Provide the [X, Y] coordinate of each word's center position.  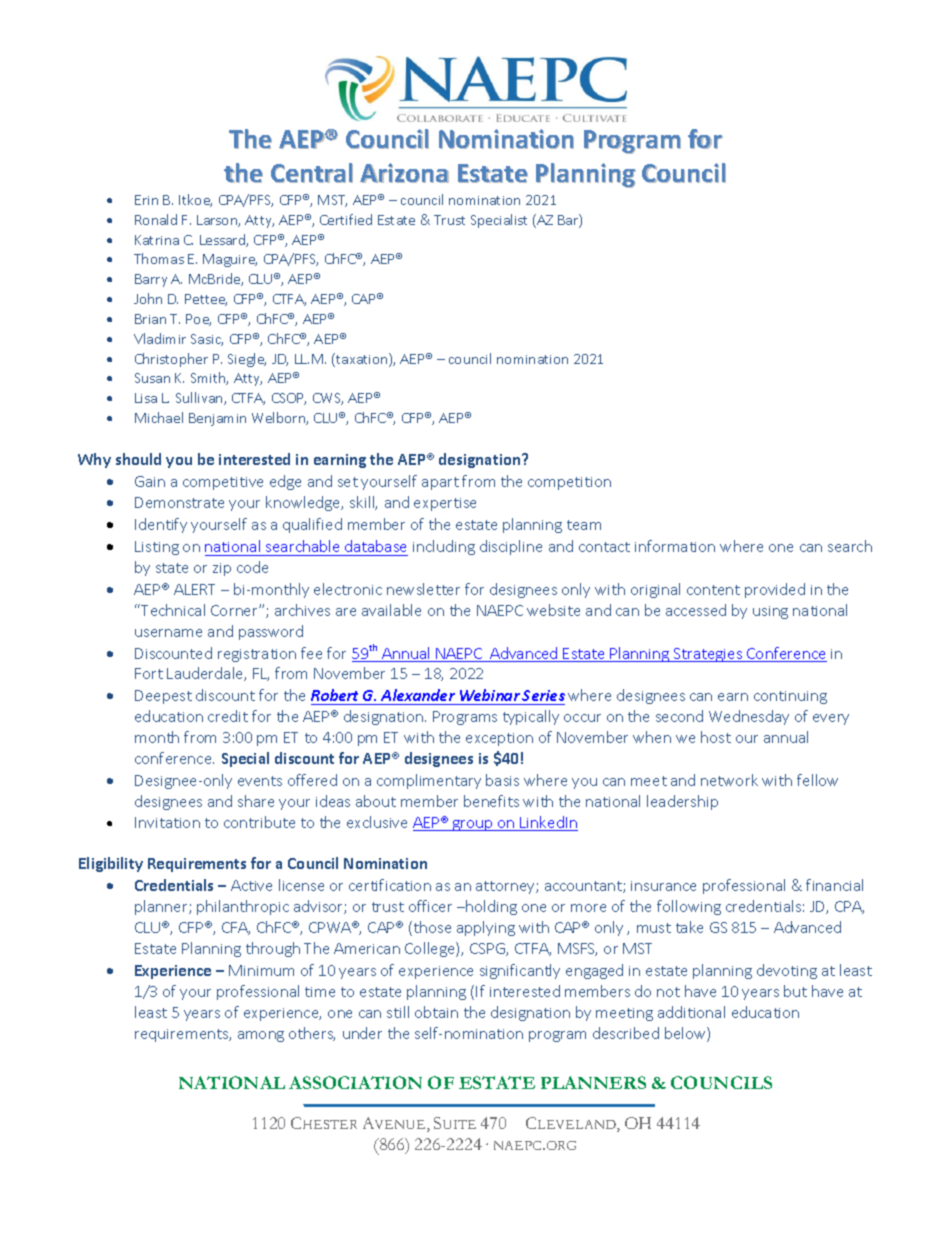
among [261, 1036]
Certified [346, 219]
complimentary [429, 781]
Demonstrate [179, 502]
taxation [362, 360]
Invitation [167, 822]
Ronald [156, 219]
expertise [445, 504]
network [729, 780]
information [675, 546]
